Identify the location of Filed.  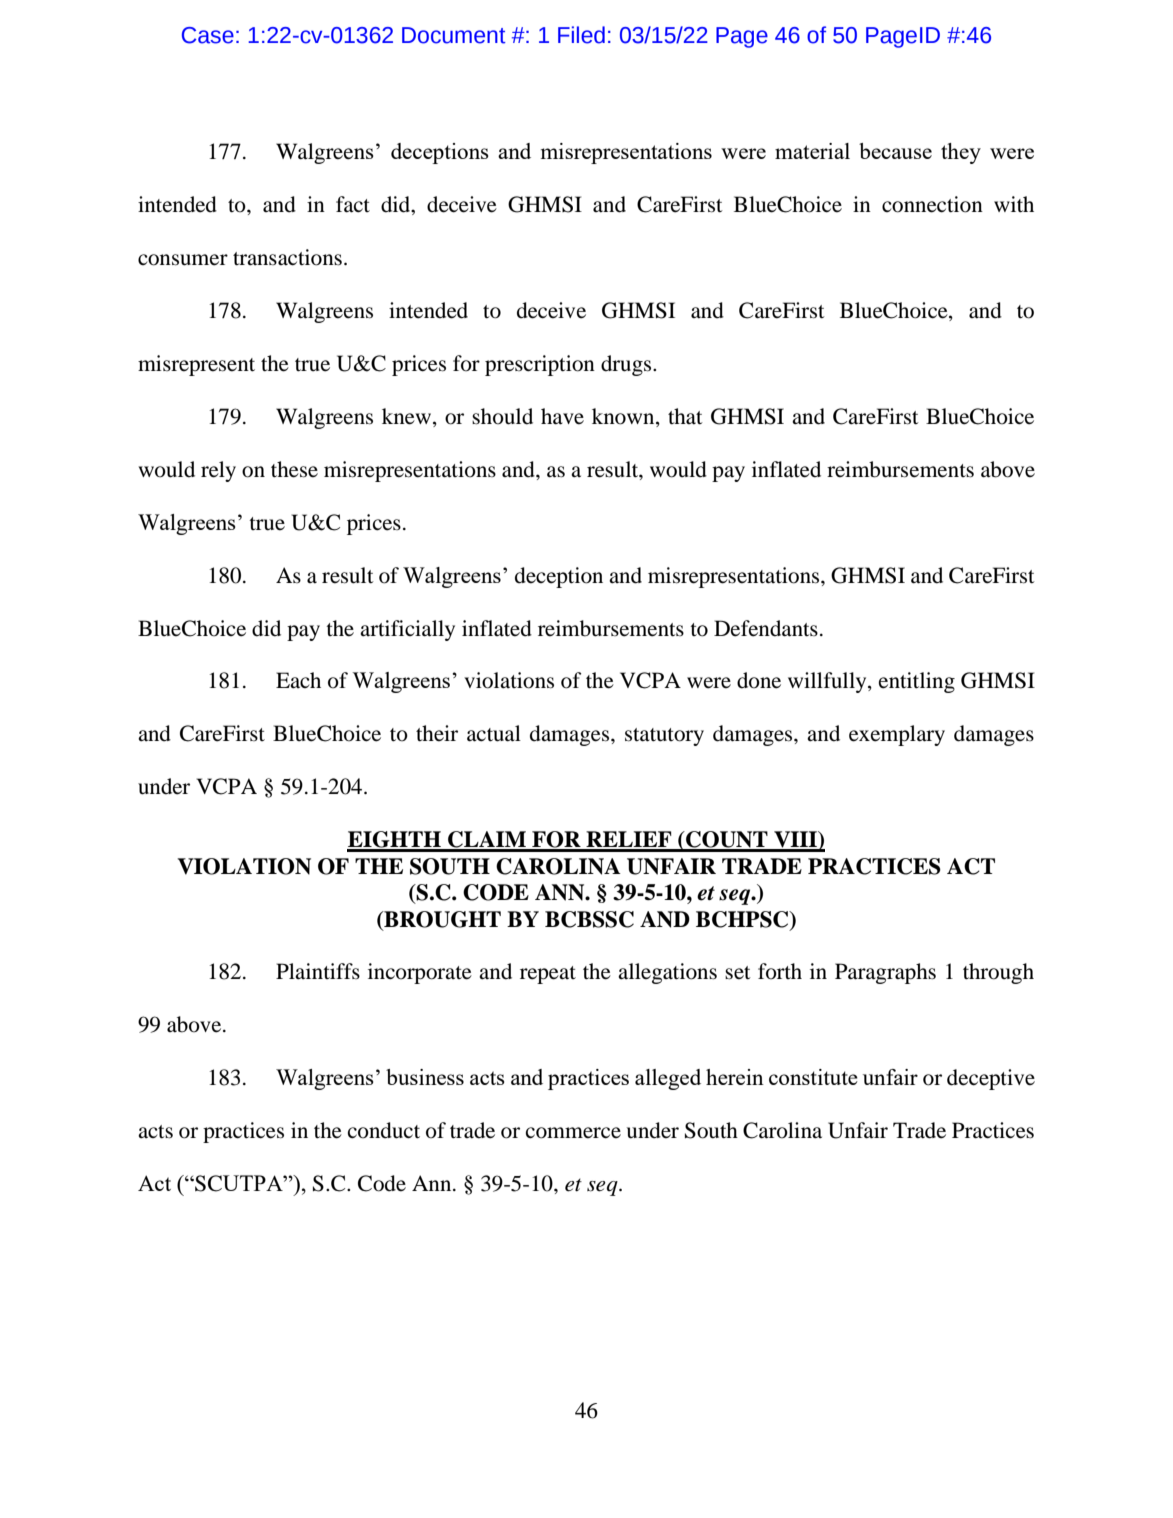
(581, 35).
